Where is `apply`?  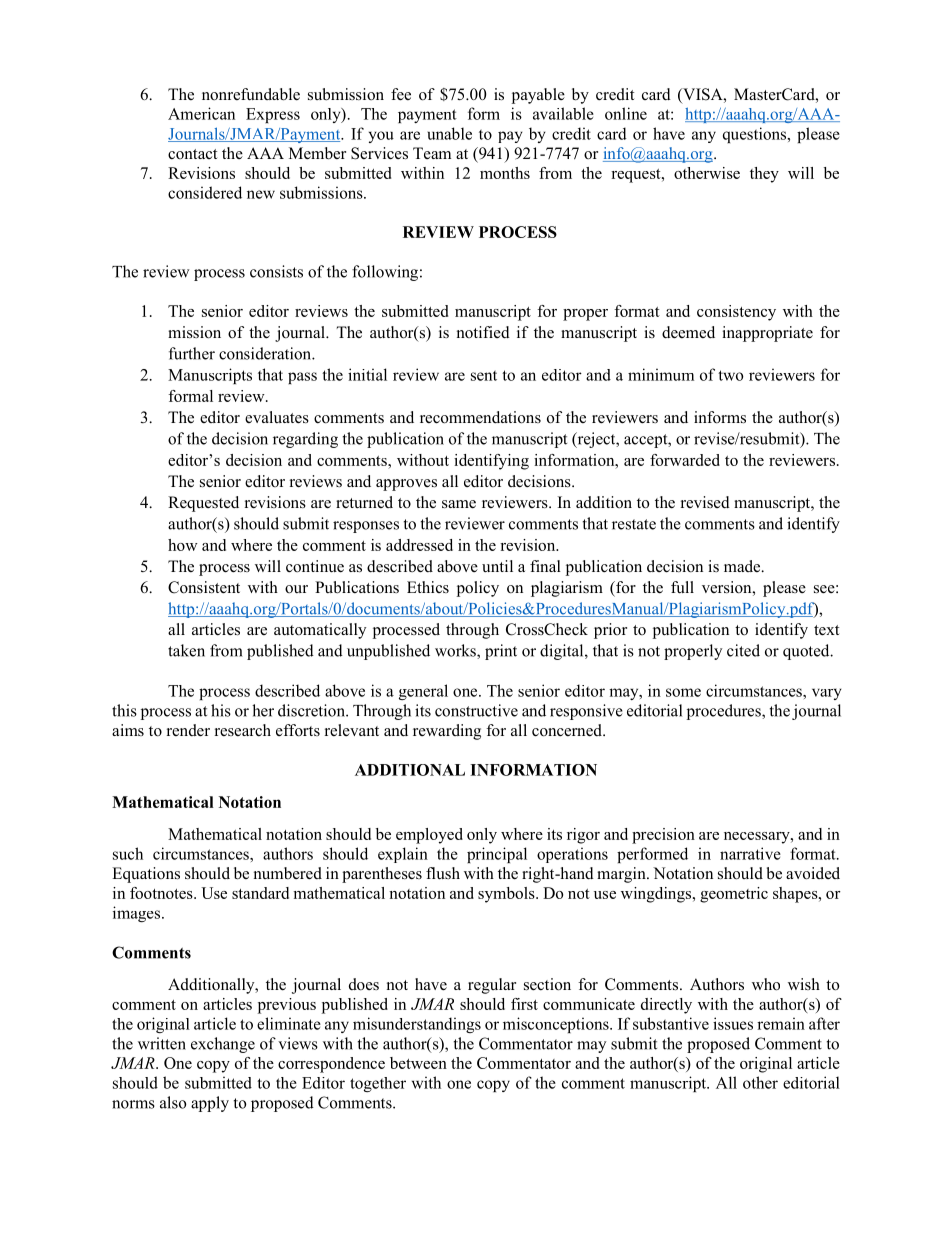
apply is located at coordinates (210, 1104).
